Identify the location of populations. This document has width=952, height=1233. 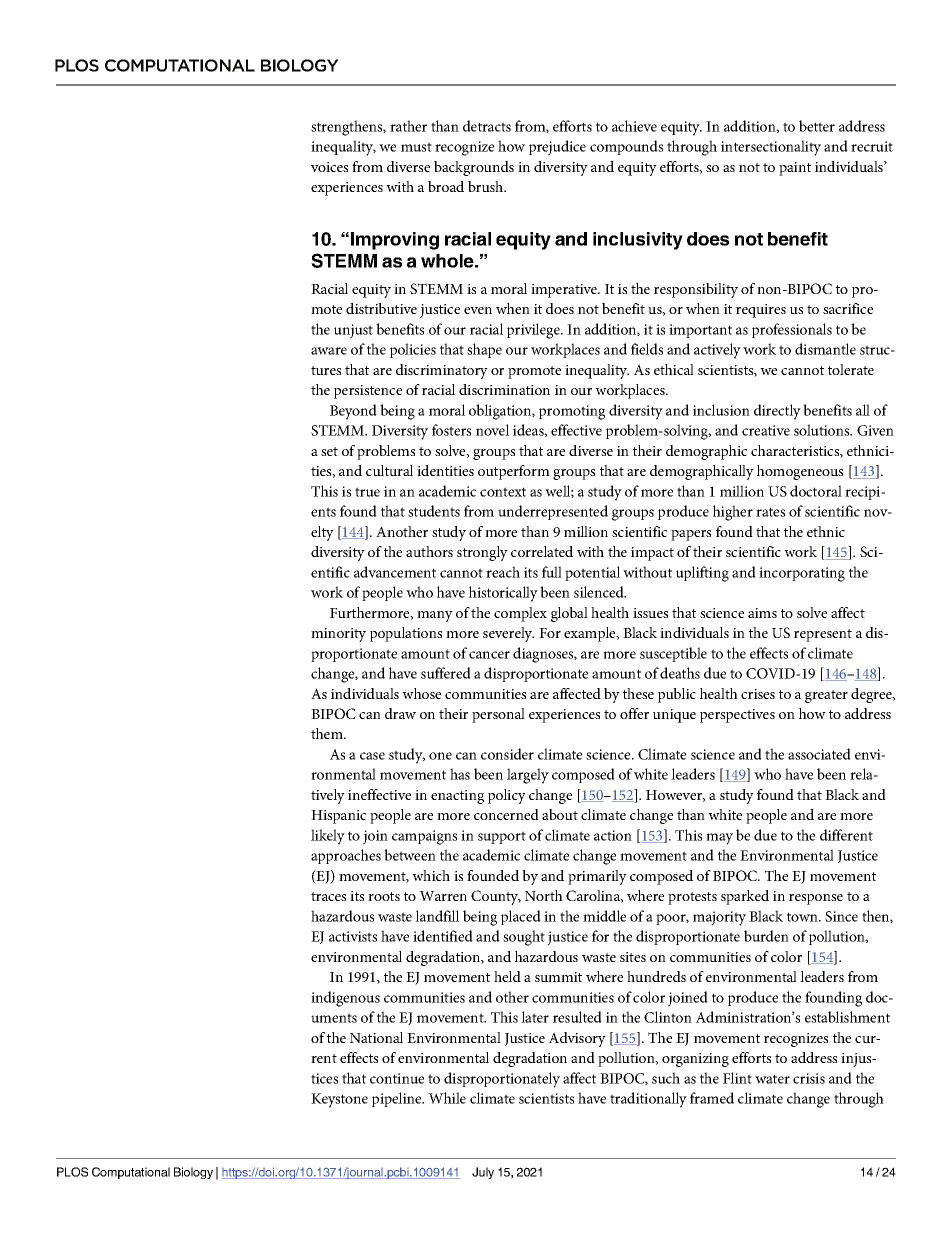
(406, 634).
